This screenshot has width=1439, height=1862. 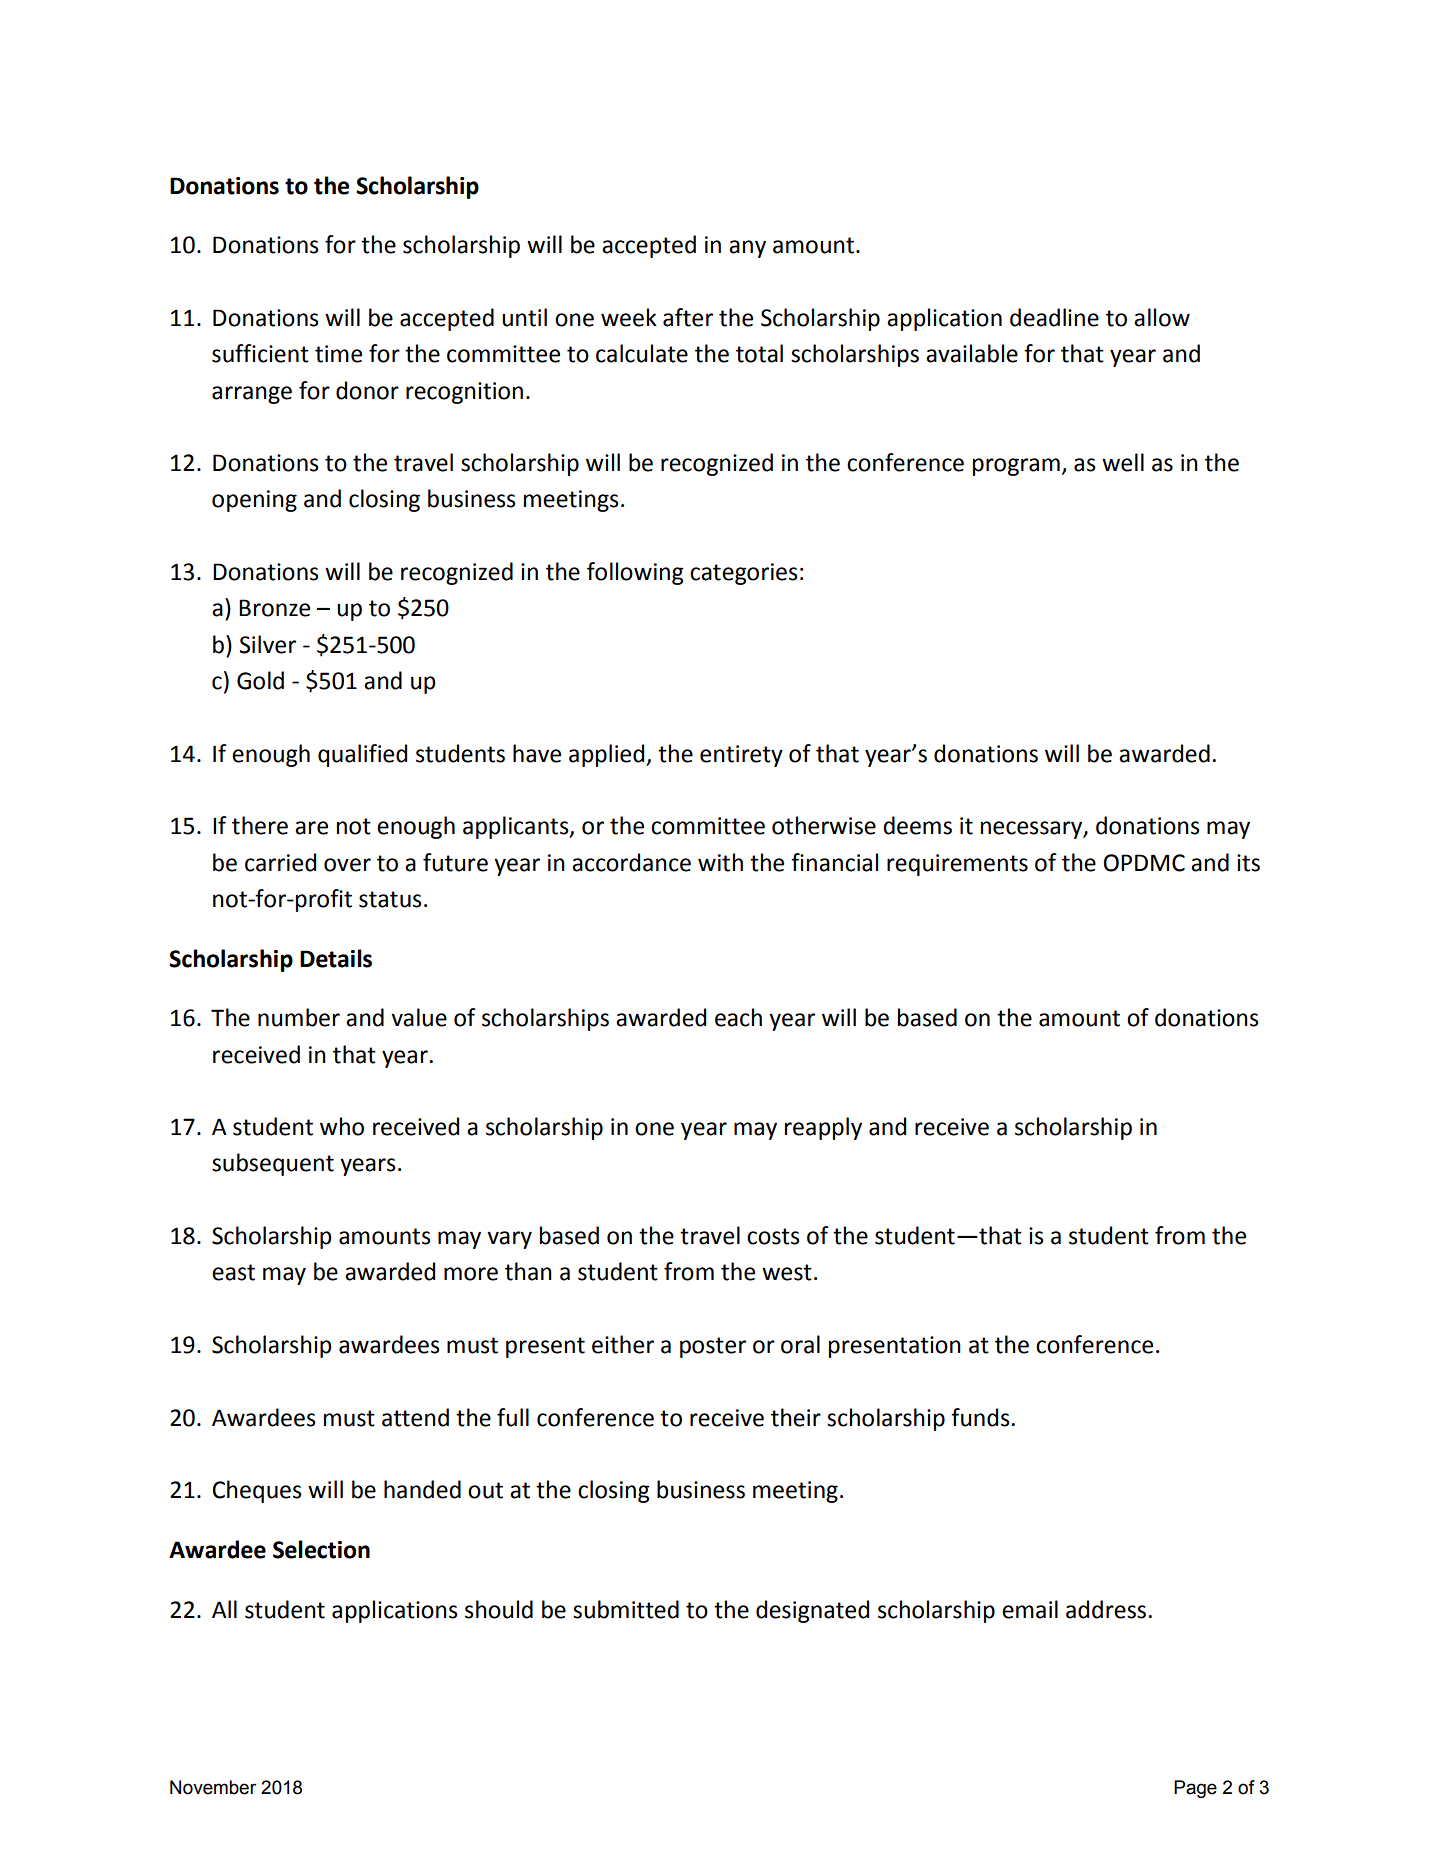 What do you see at coordinates (738, 1017) in the screenshot?
I see `each` at bounding box center [738, 1017].
